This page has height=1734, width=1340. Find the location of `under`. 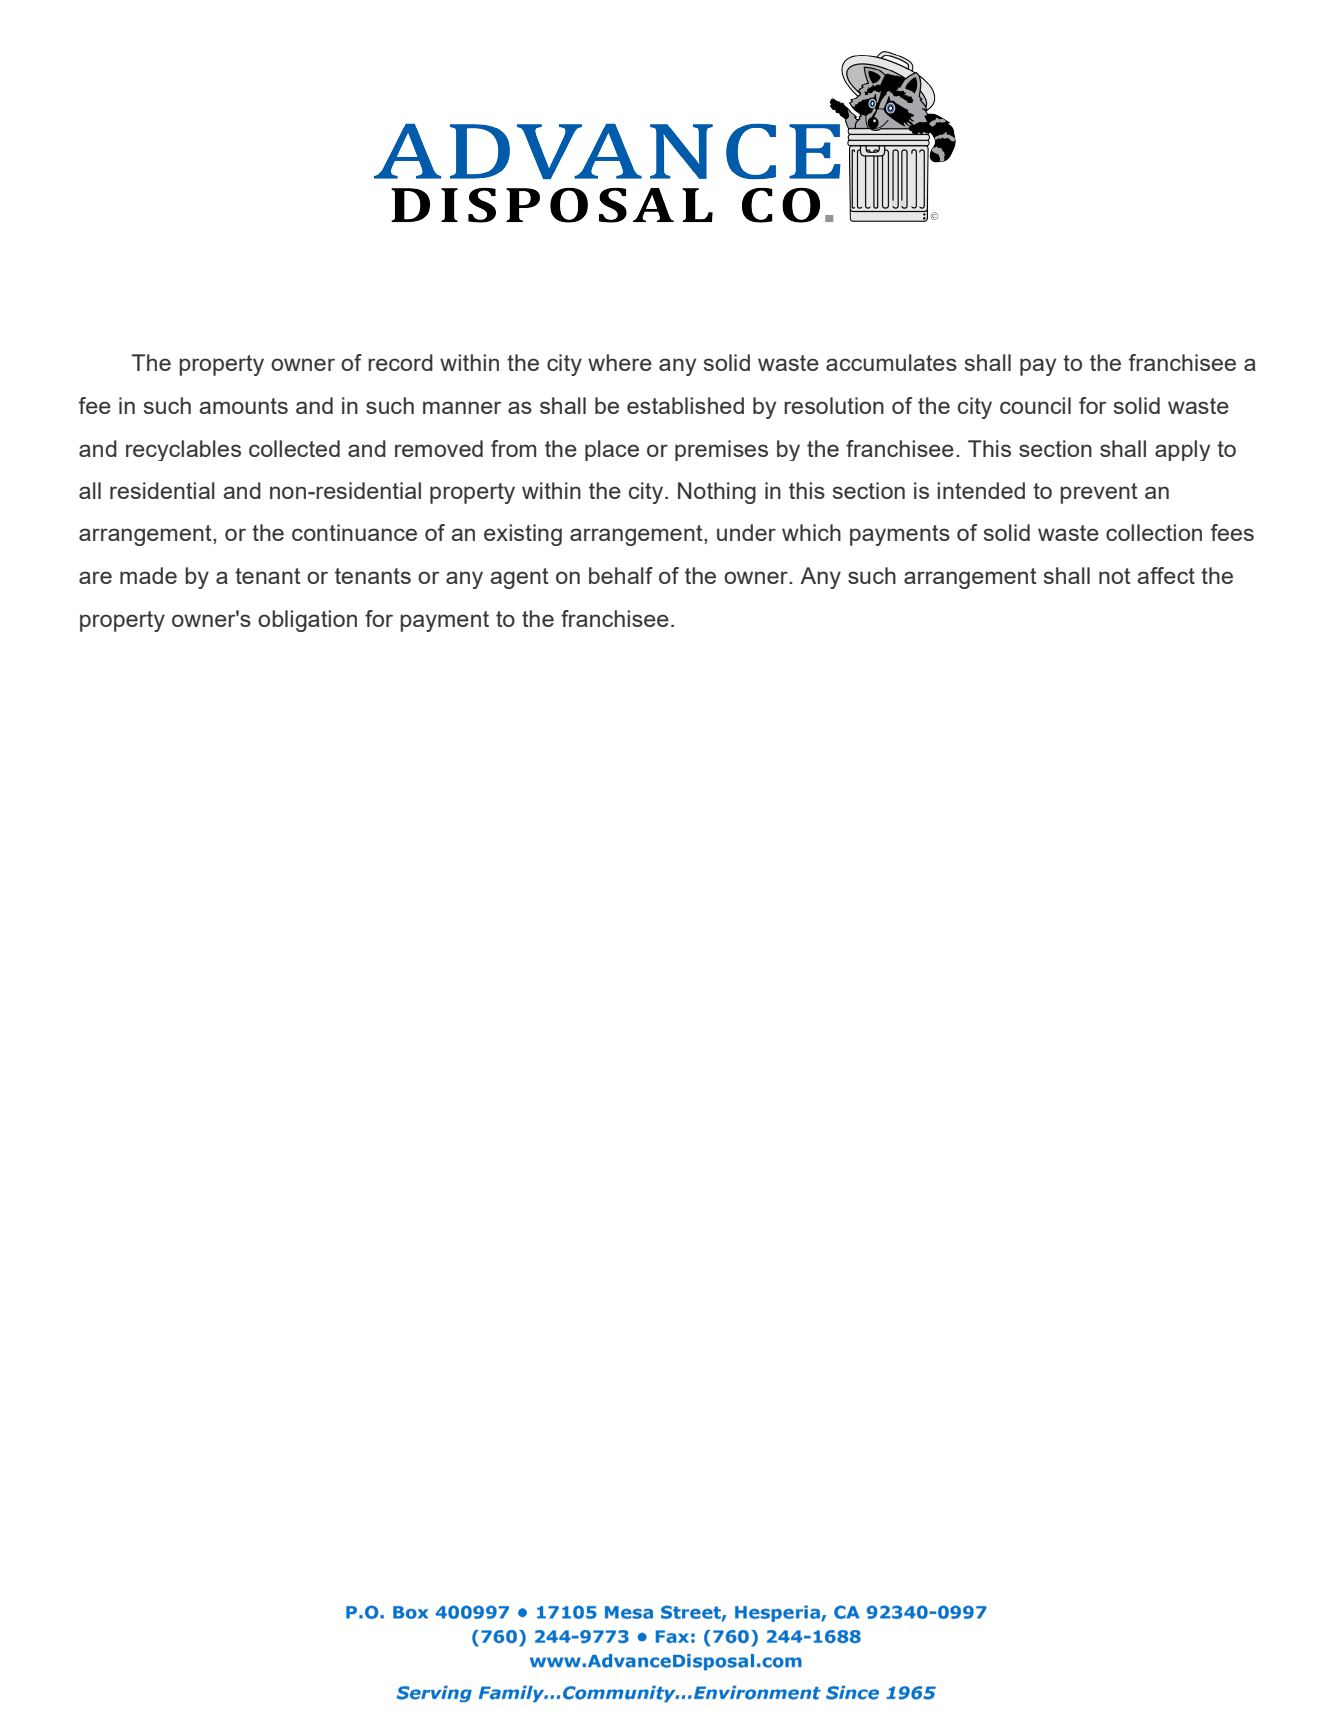

under is located at coordinates (746, 532).
